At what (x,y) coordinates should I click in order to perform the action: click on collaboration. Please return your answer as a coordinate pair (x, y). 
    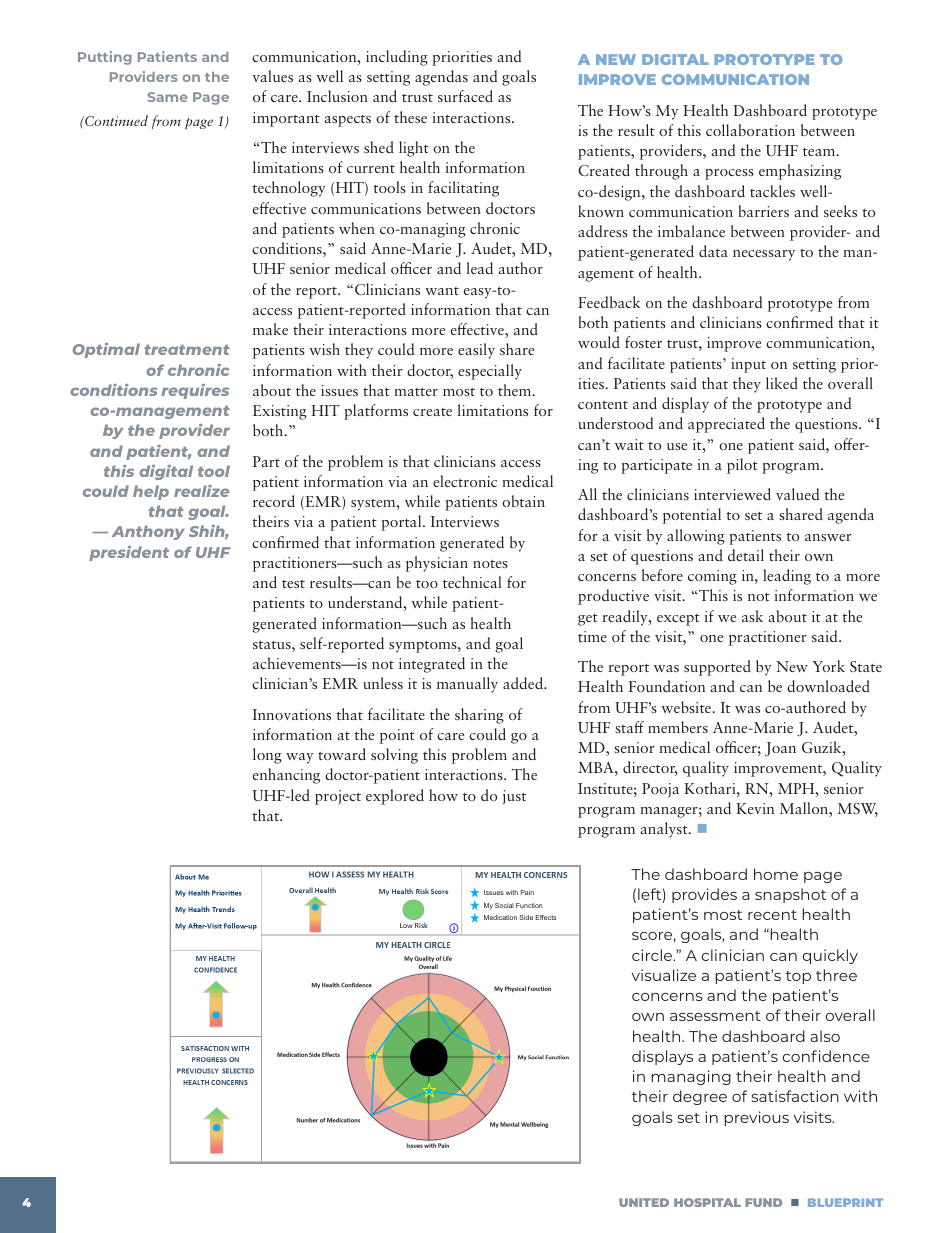
    Looking at the image, I should click on (750, 130).
